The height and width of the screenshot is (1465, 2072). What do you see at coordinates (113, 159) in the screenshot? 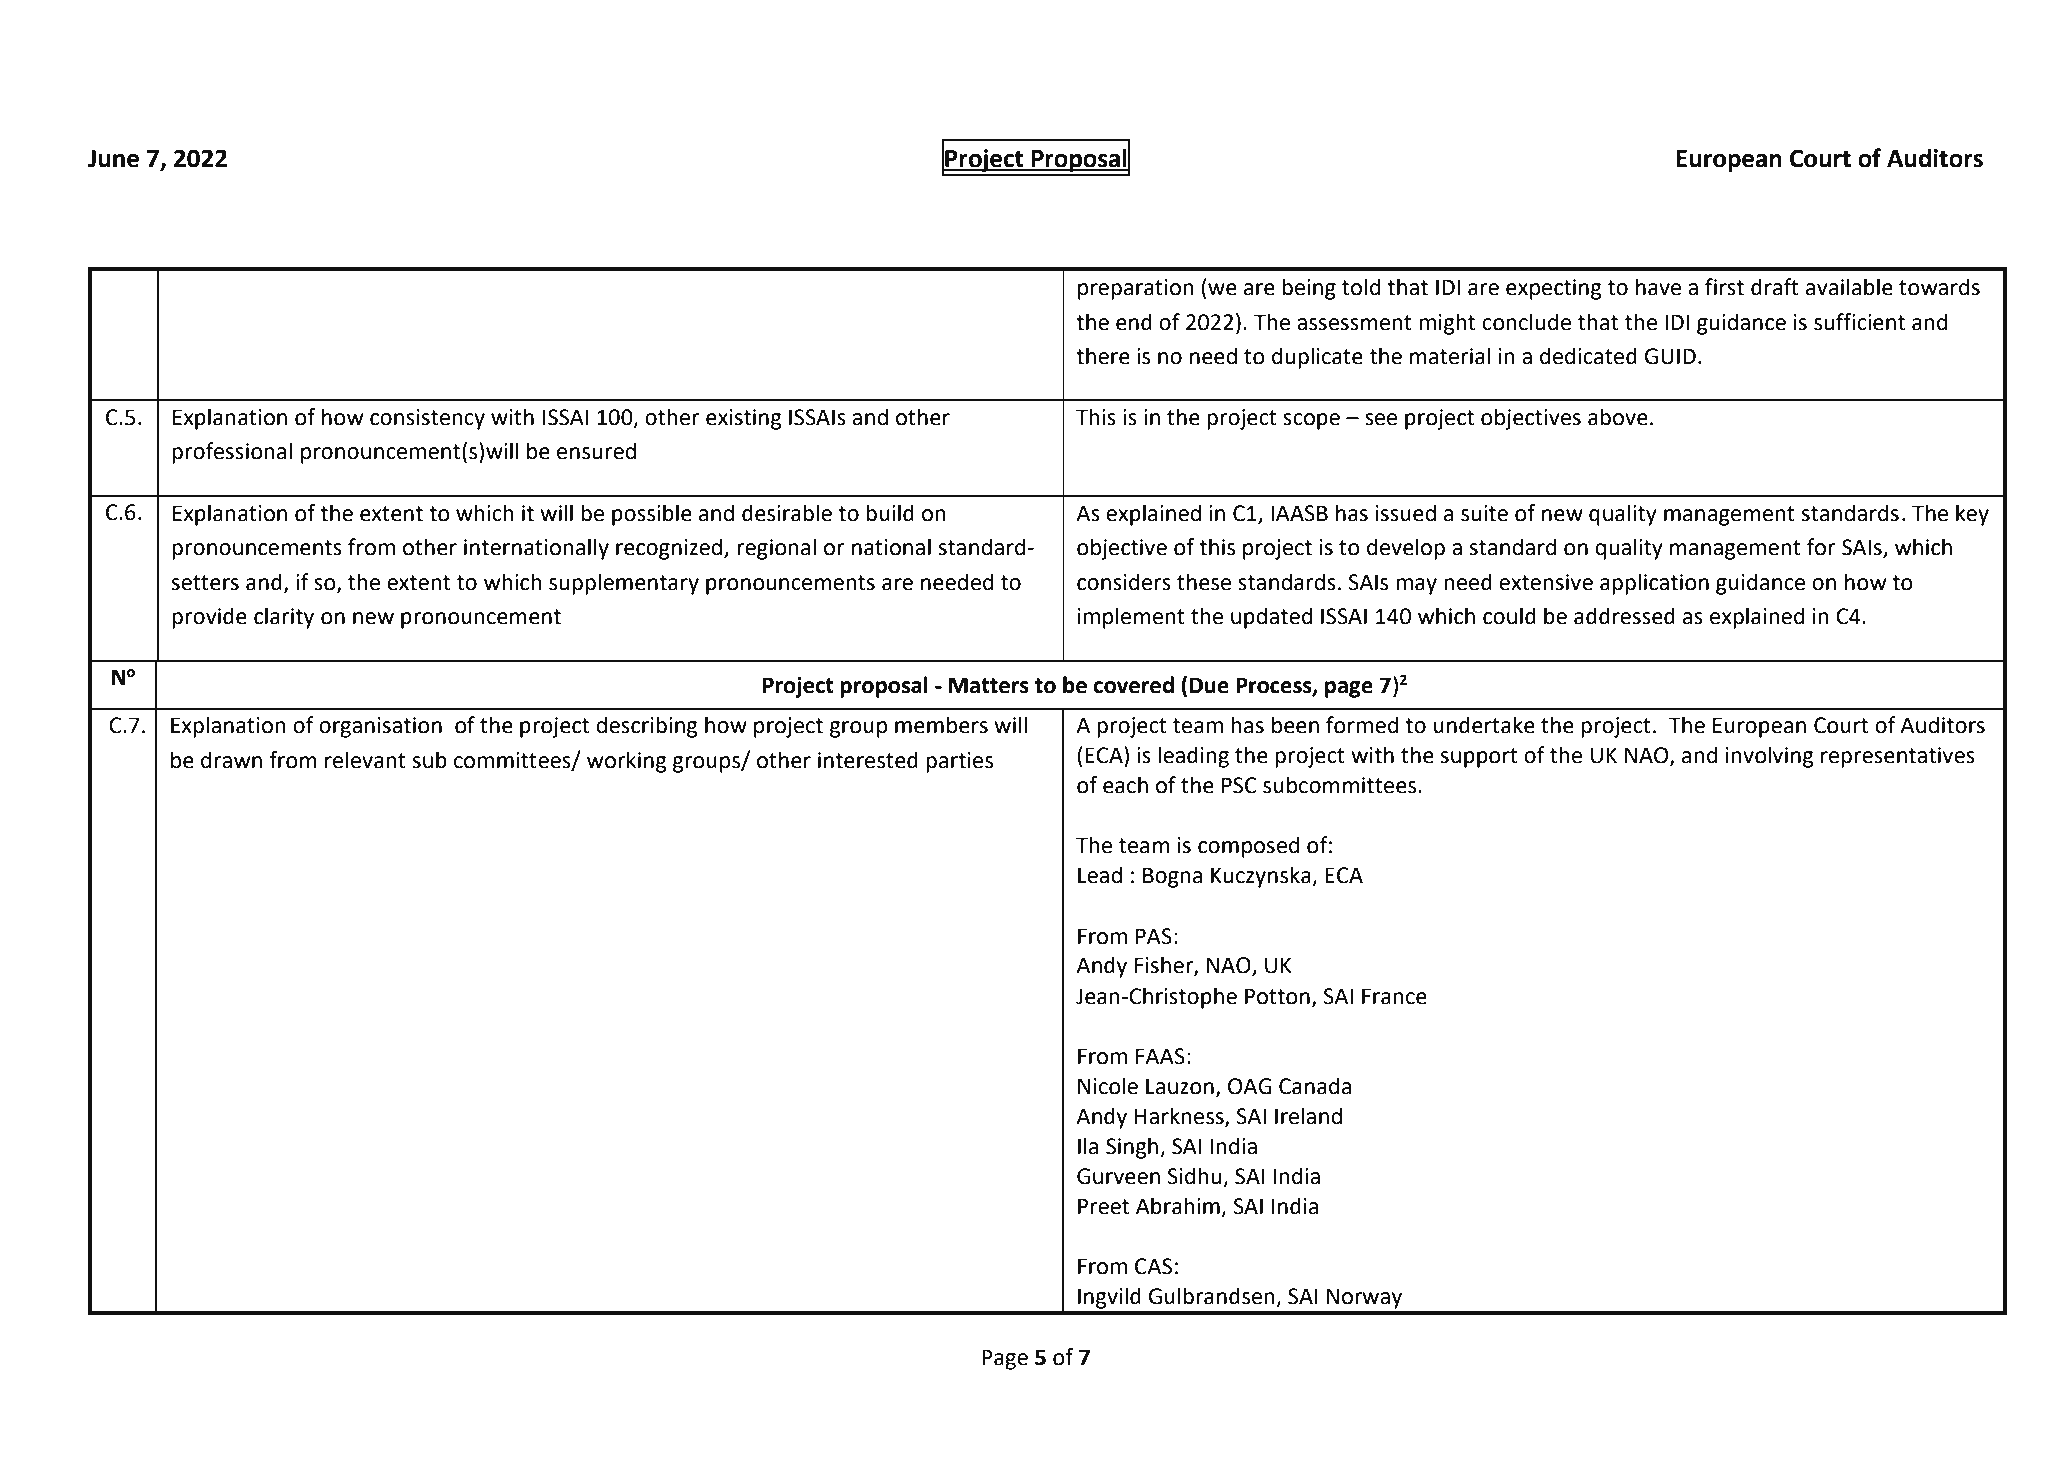
I see `June` at bounding box center [113, 159].
